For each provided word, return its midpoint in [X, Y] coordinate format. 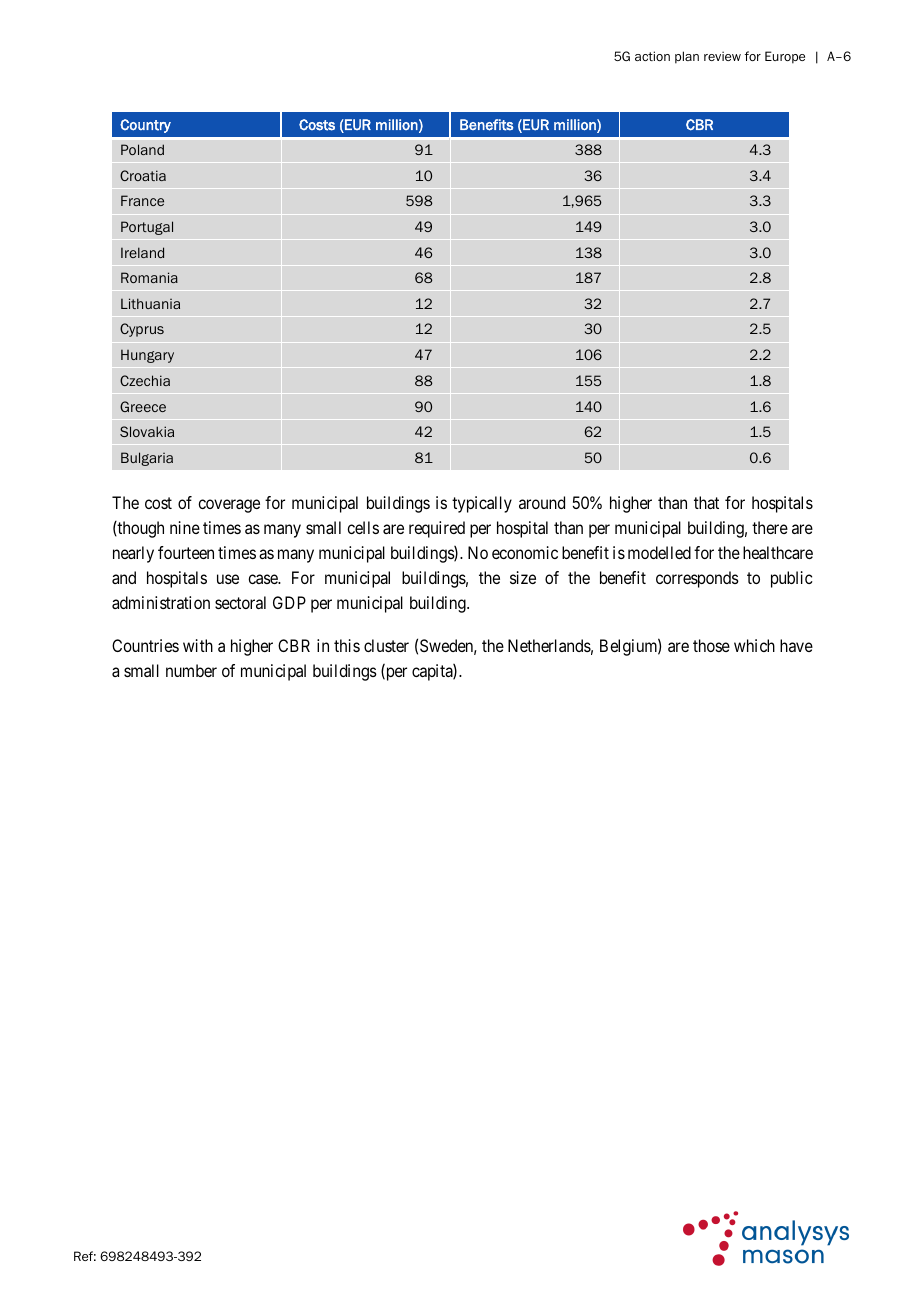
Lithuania [150, 303]
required [437, 529]
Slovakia [147, 431]
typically [482, 504]
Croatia [143, 175]
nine [185, 527]
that [706, 502]
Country [145, 126]
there [770, 527]
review [722, 56]
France [142, 200]
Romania [149, 277]
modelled [659, 552]
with [198, 645]
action [652, 56]
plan [687, 57]
